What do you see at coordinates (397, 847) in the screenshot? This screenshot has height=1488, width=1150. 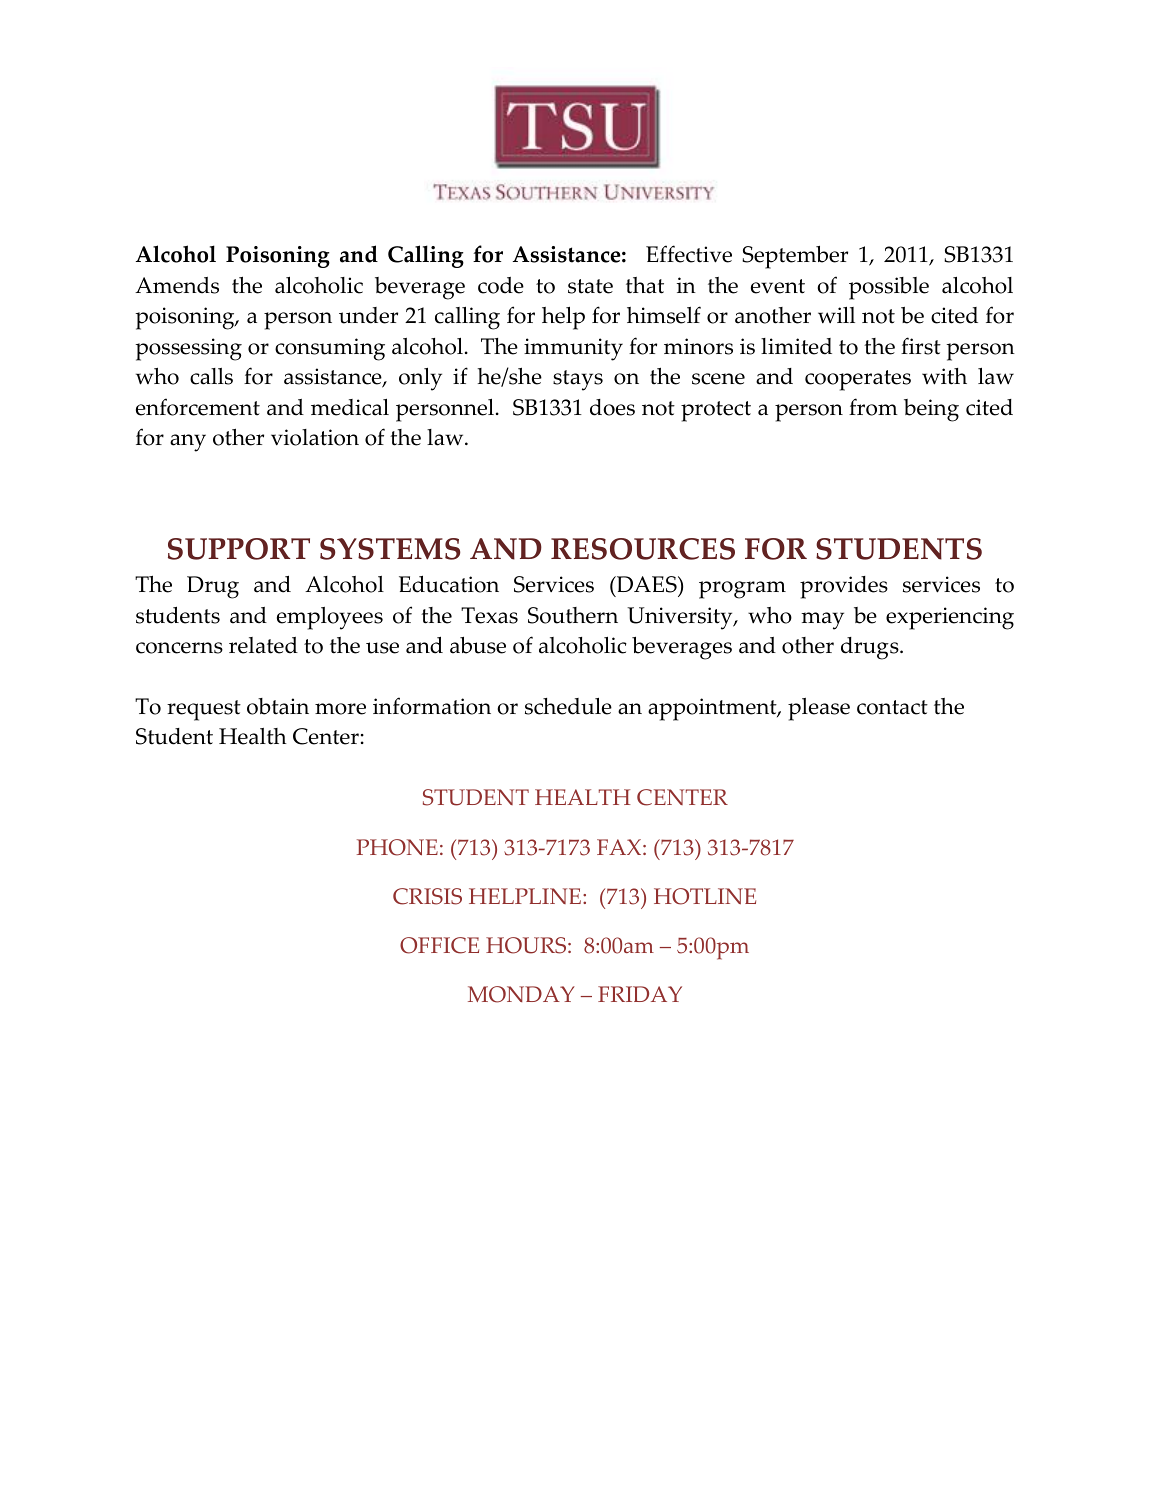 I see `PHONE` at bounding box center [397, 847].
